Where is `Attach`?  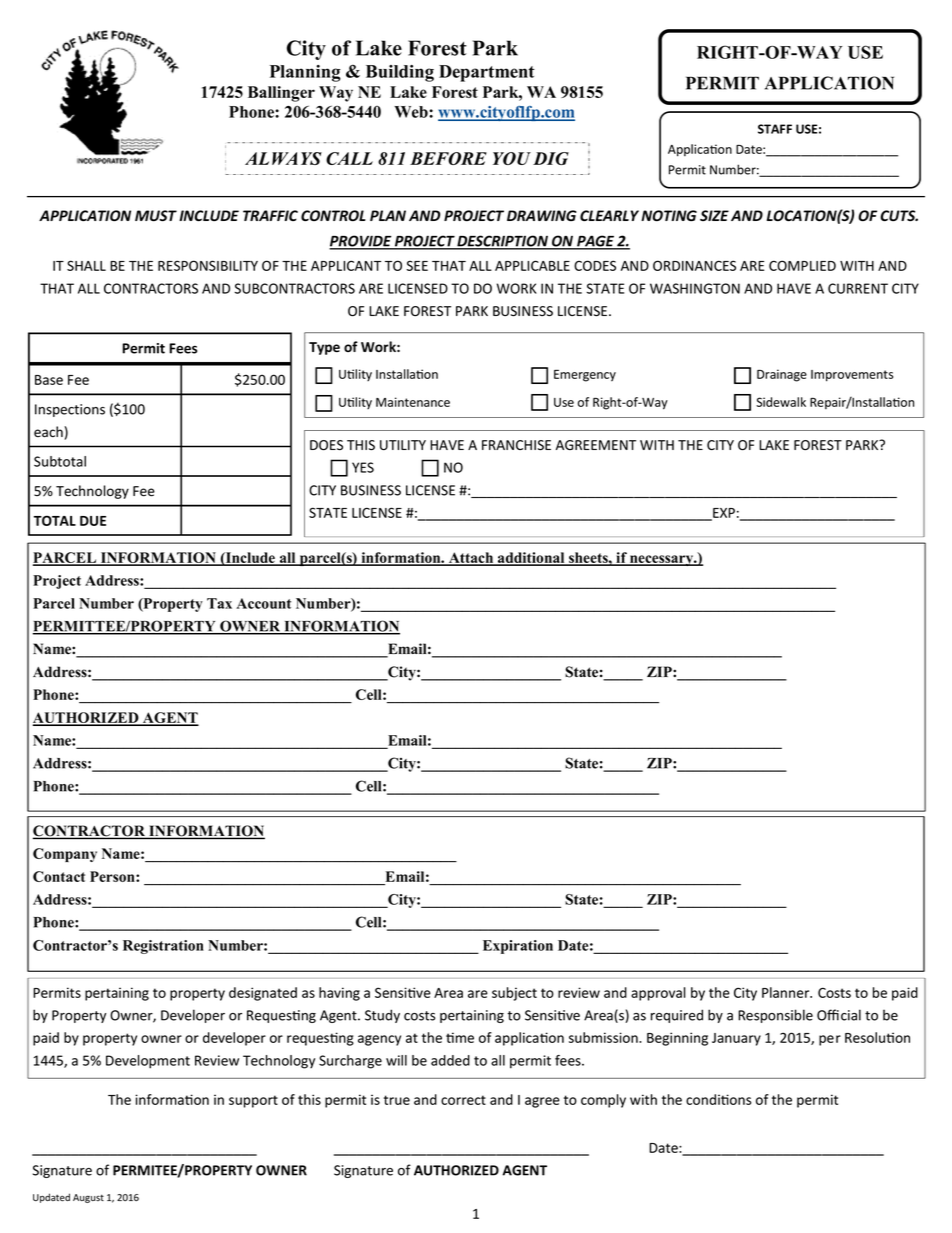
Attach is located at coordinates (471, 558).
